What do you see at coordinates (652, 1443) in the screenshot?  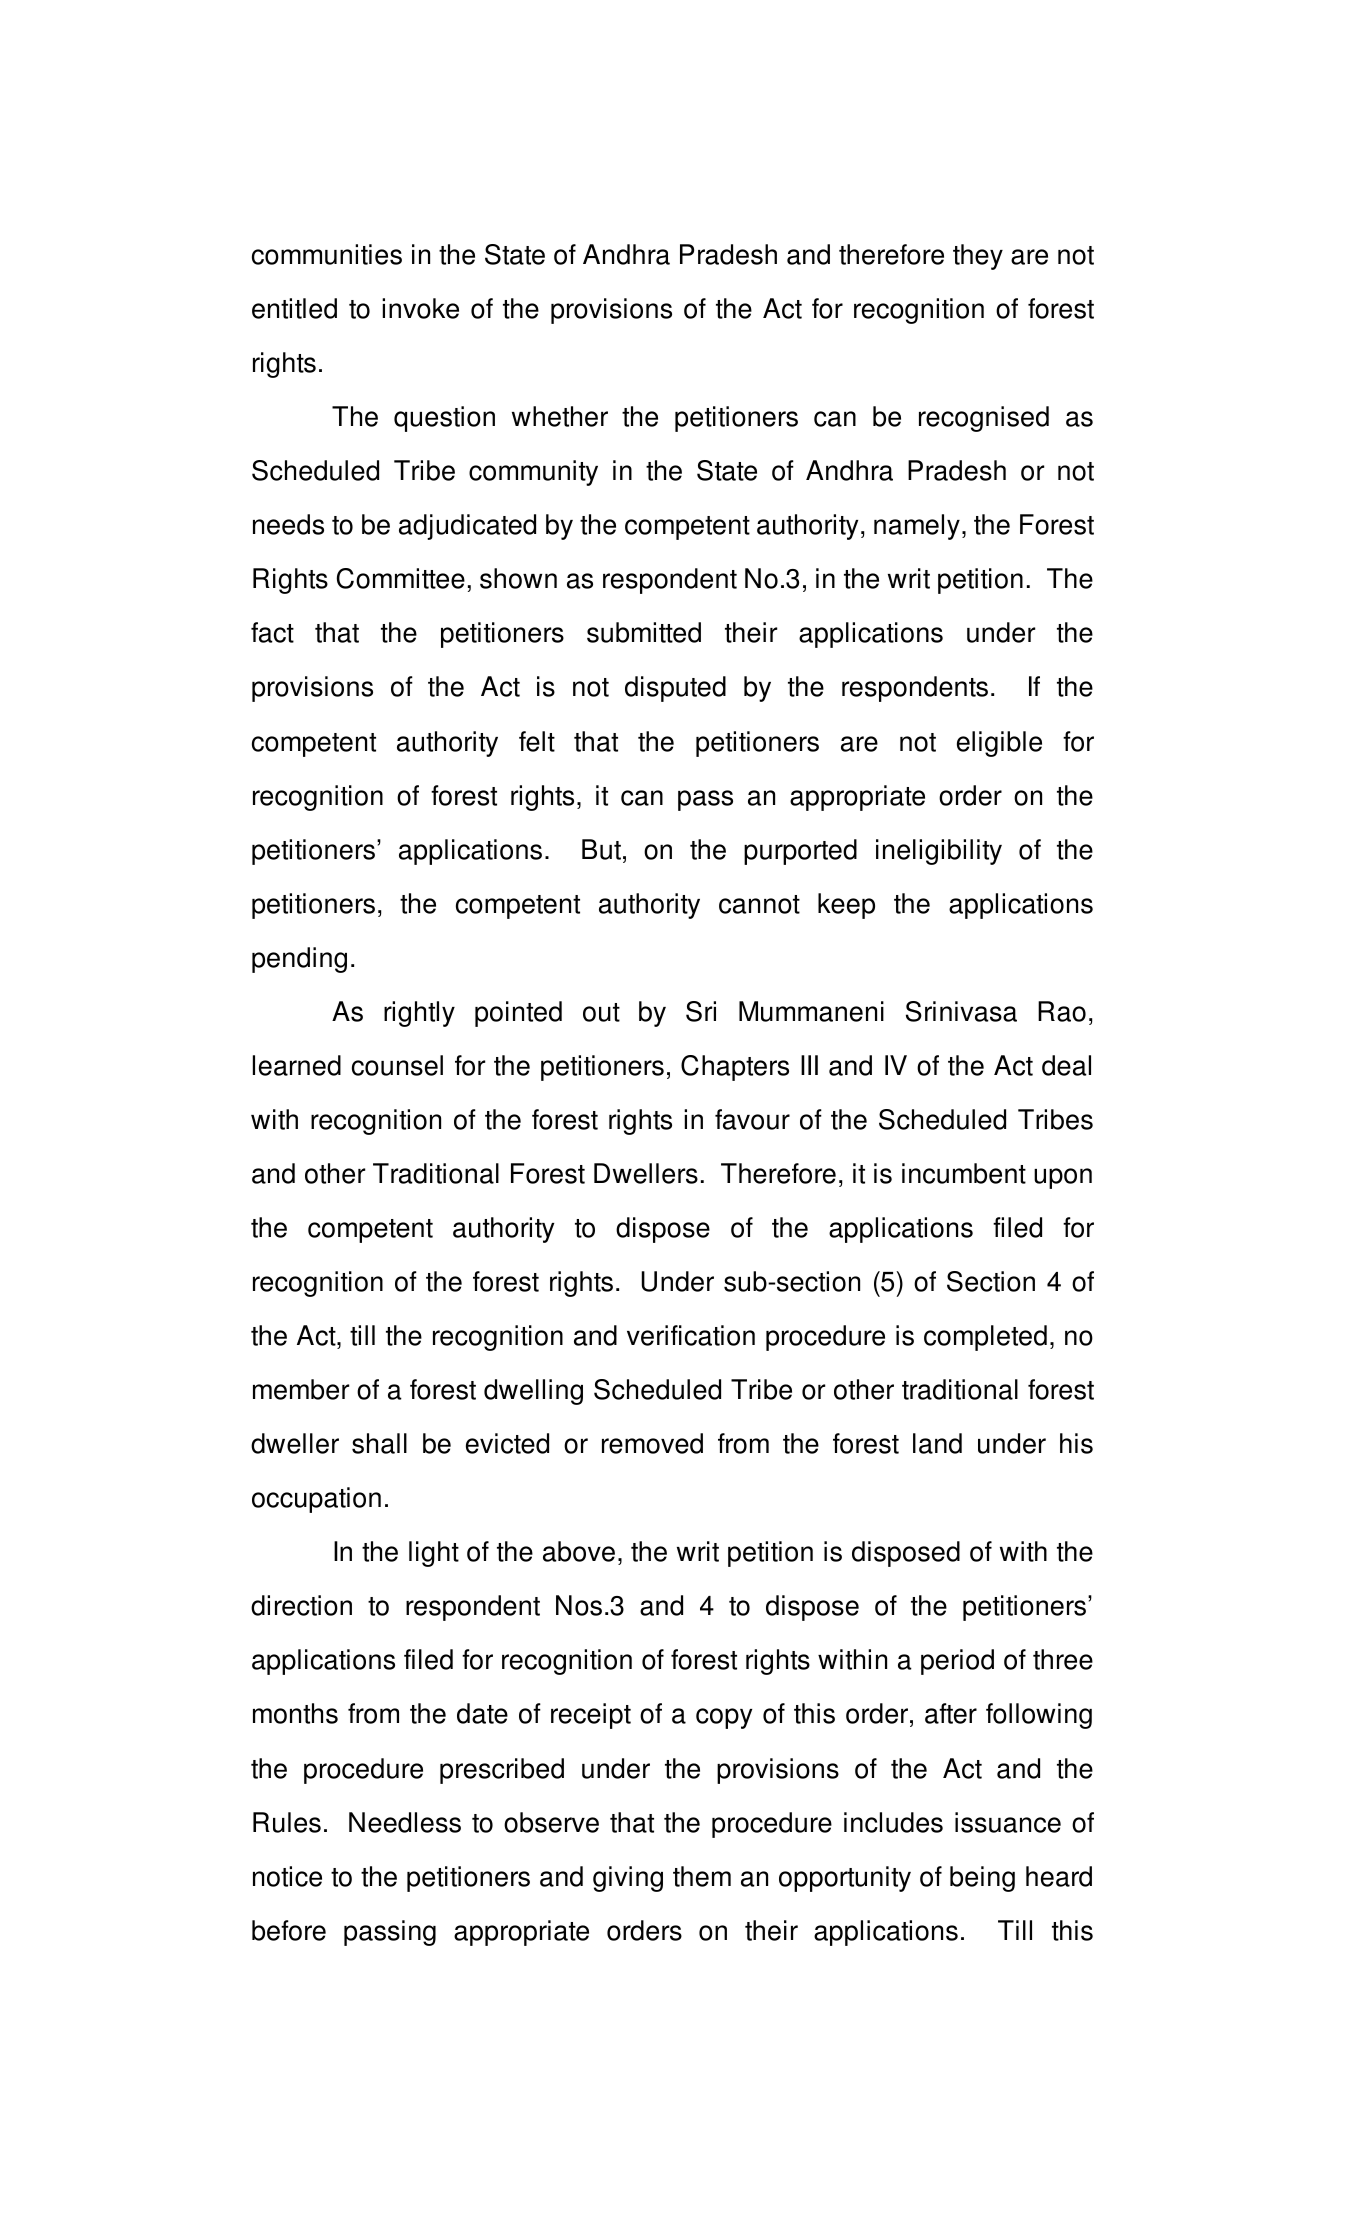 I see `removed` at bounding box center [652, 1443].
